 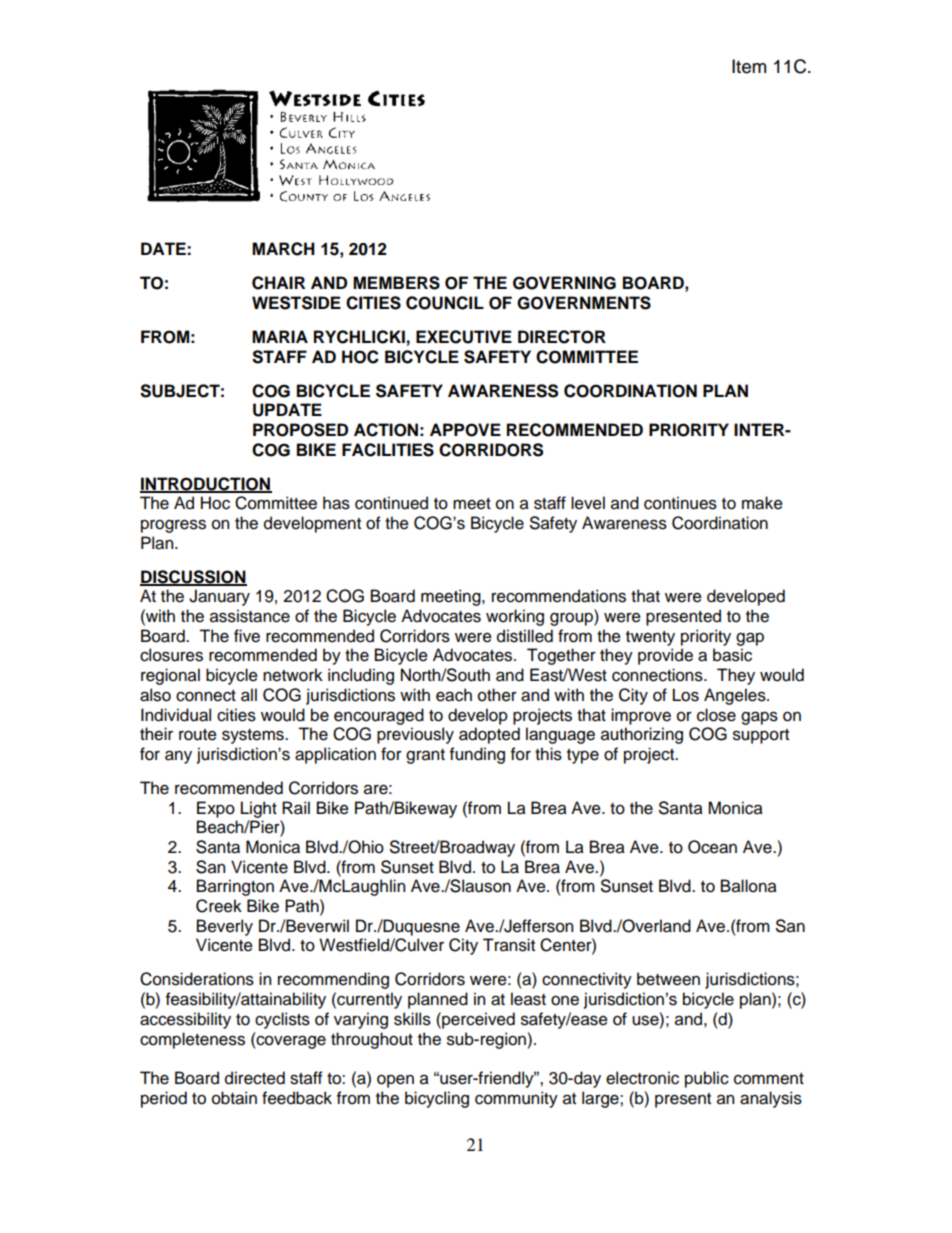 What do you see at coordinates (283, 249) in the screenshot?
I see `MARCH` at bounding box center [283, 249].
